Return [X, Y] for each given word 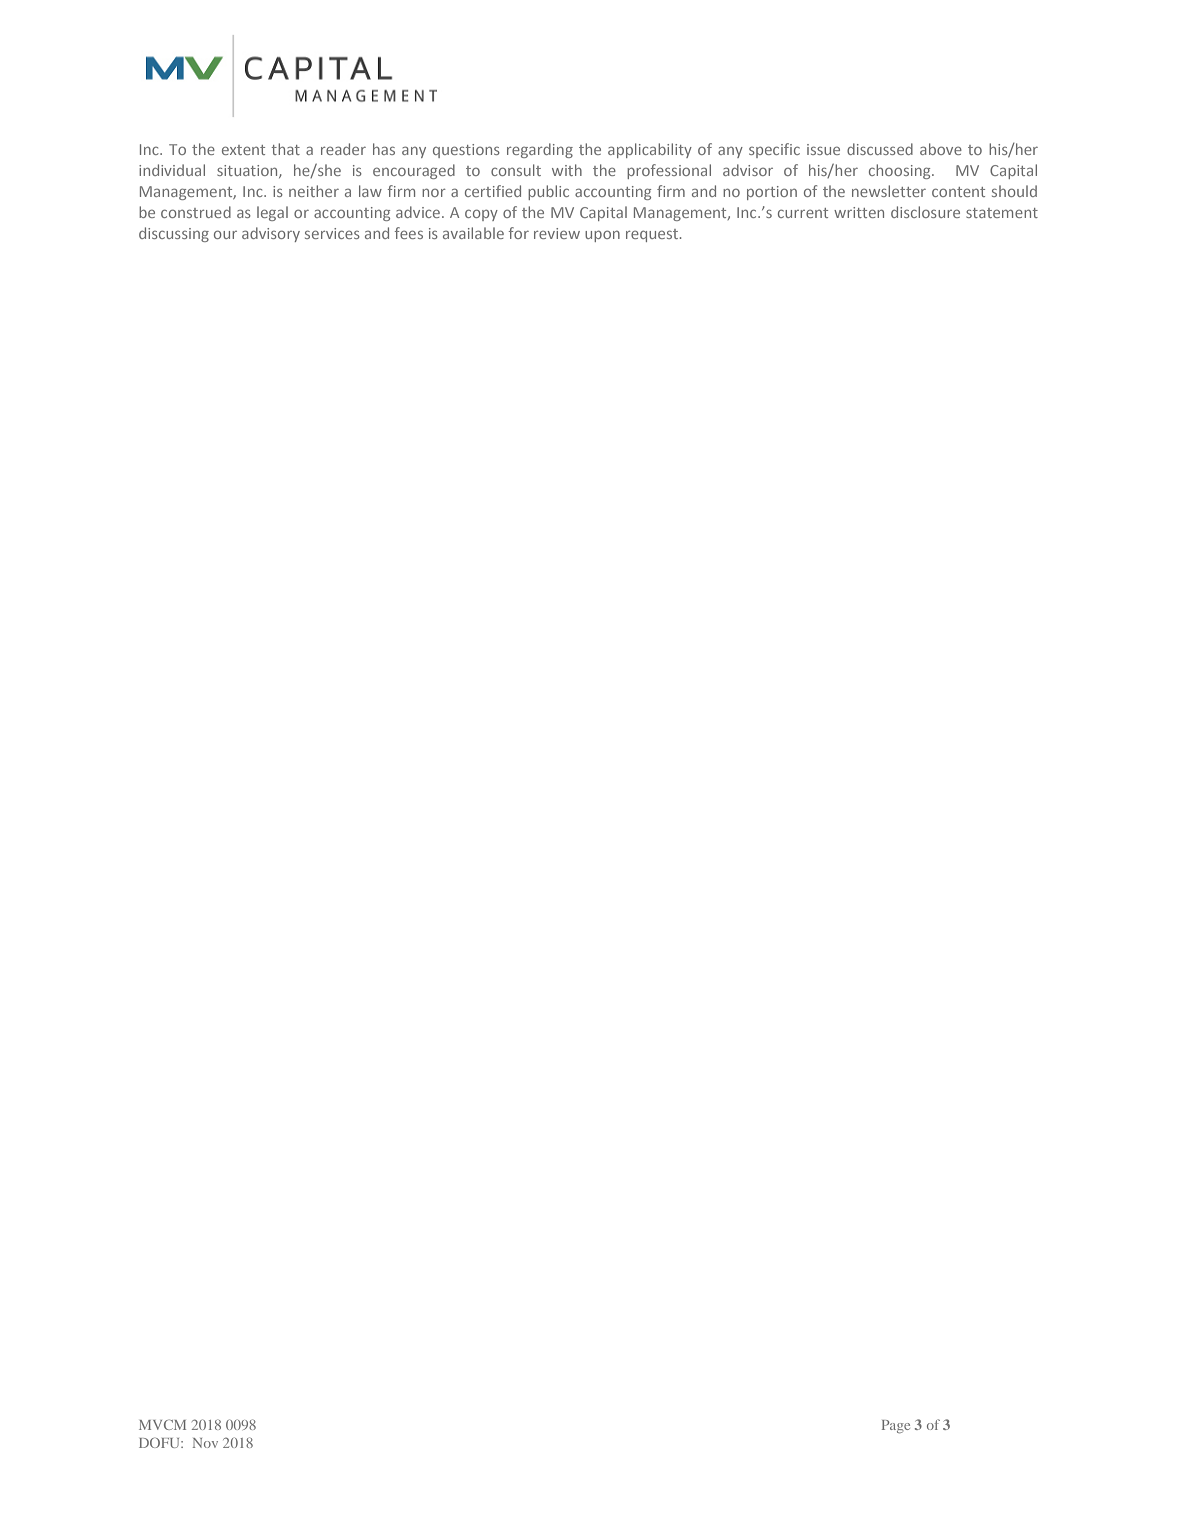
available [473, 233]
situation [248, 171]
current [803, 213]
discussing [174, 234]
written [859, 212]
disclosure [925, 212]
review [557, 233]
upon [602, 236]
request [653, 235]
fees [409, 233]
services [332, 233]
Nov [205, 1443]
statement [1002, 213]
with [567, 170]
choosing [901, 171]
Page [896, 1426]
